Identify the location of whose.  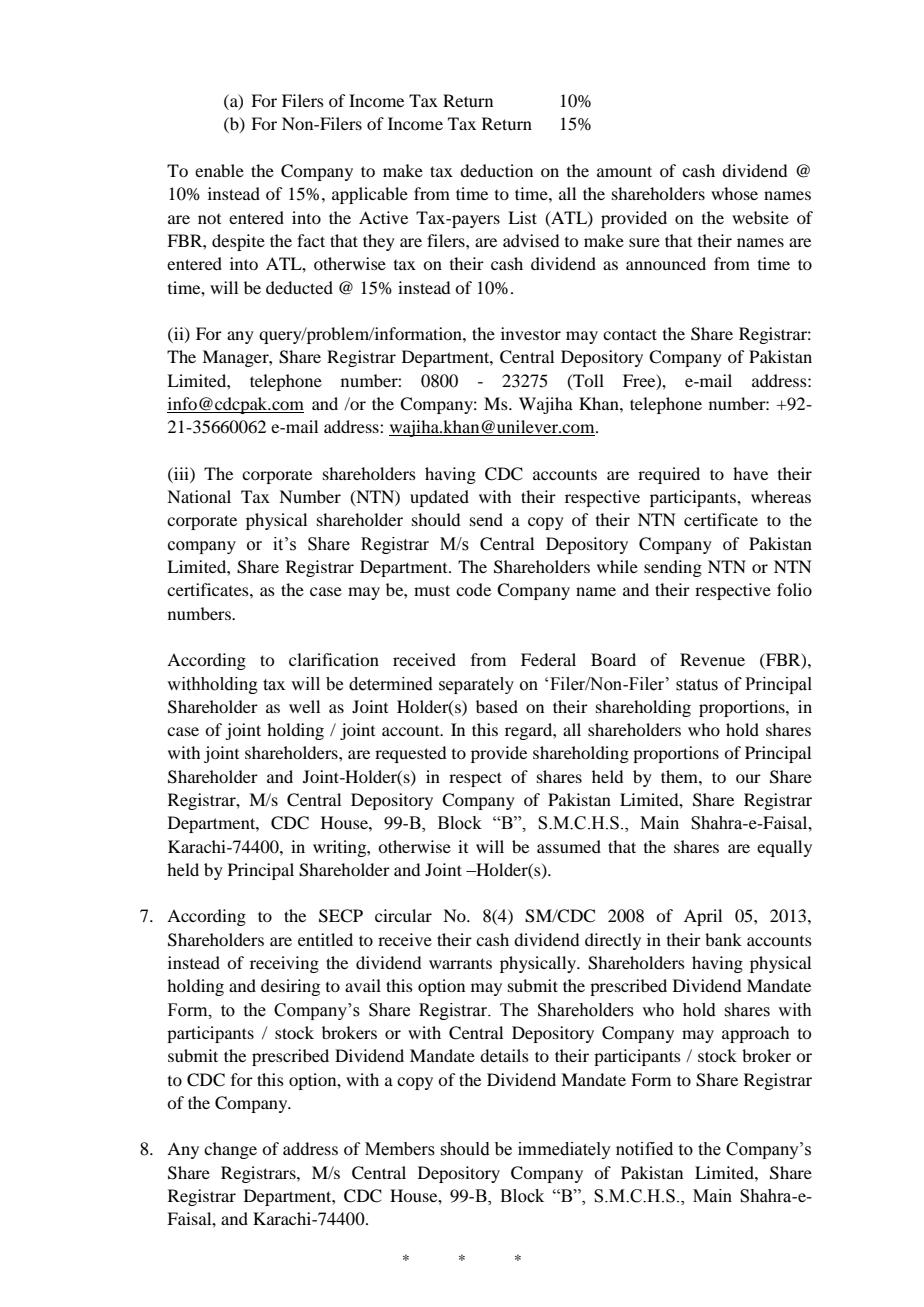
(734, 193).
